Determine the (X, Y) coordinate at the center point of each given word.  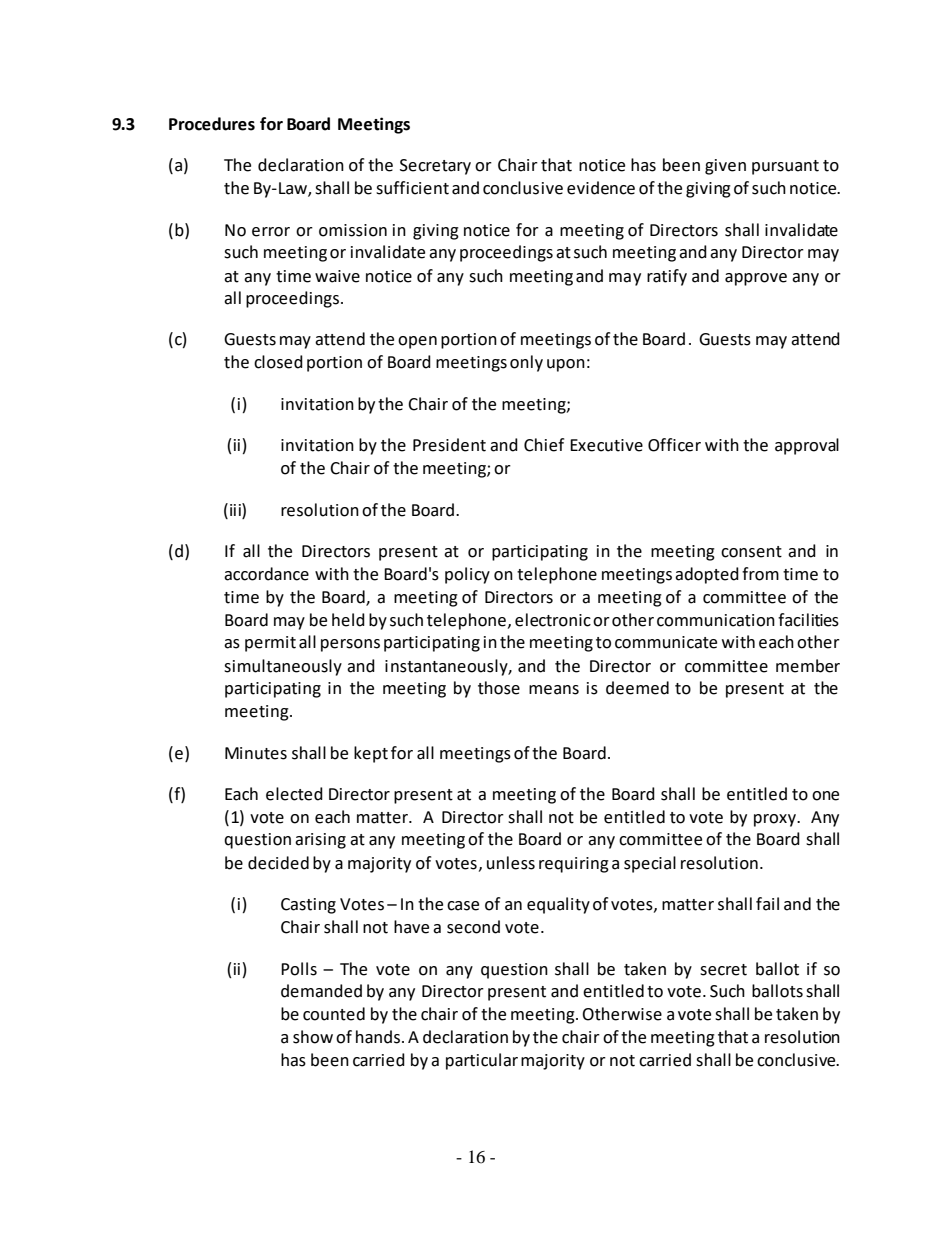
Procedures (212, 124)
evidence (601, 188)
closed (278, 362)
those (499, 688)
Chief (544, 445)
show (313, 1037)
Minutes (256, 753)
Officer (674, 445)
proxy (776, 820)
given (725, 167)
